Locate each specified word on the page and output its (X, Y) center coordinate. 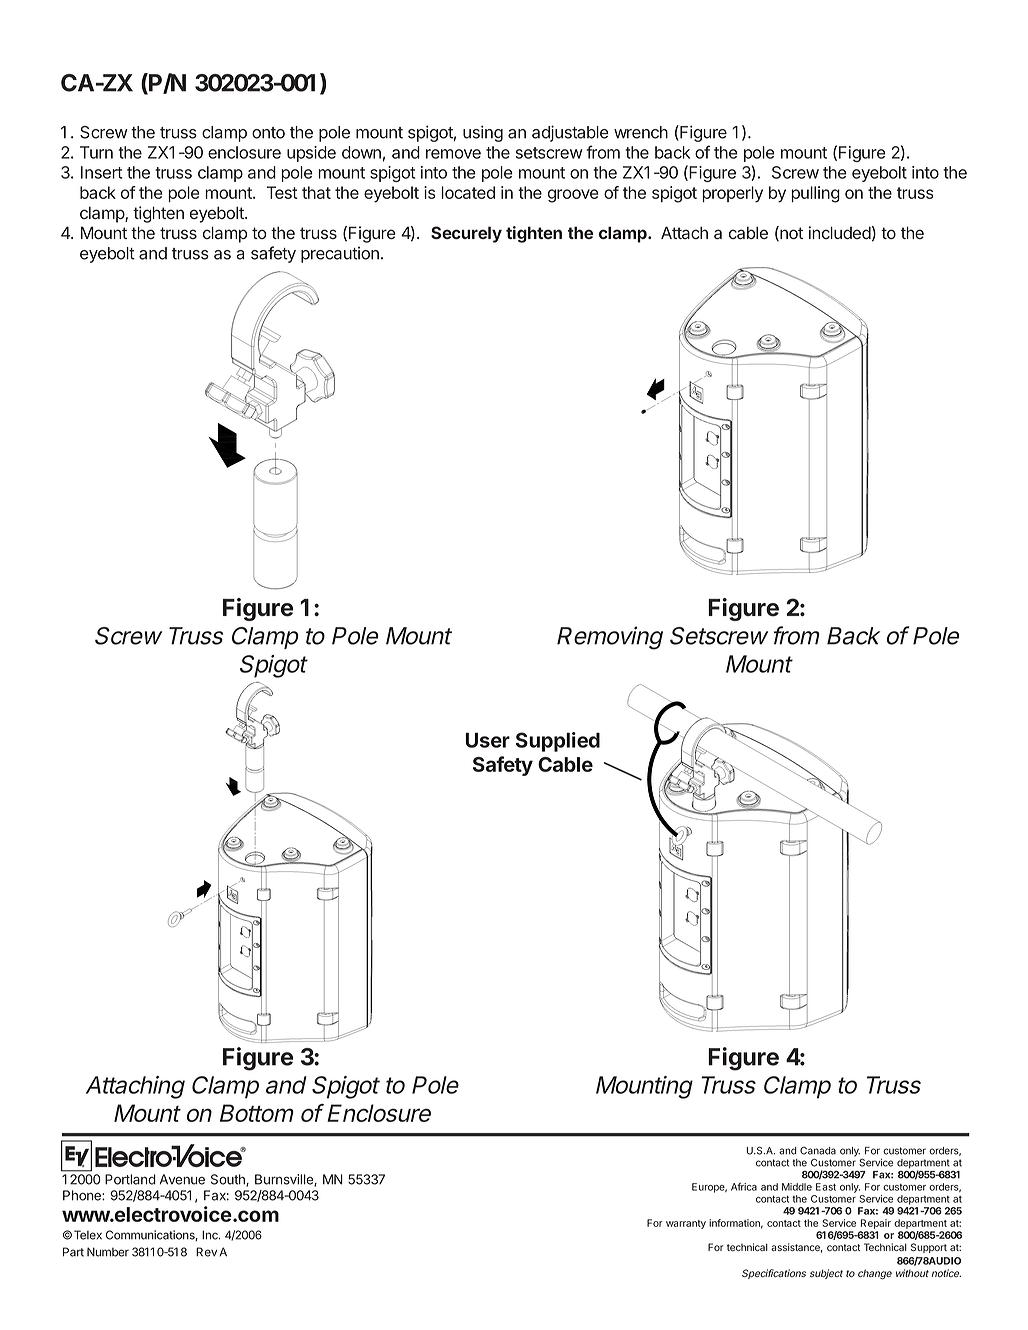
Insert (101, 172)
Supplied (558, 742)
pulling (815, 194)
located (468, 192)
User (488, 740)
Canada (818, 1150)
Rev (206, 1252)
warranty (686, 1224)
